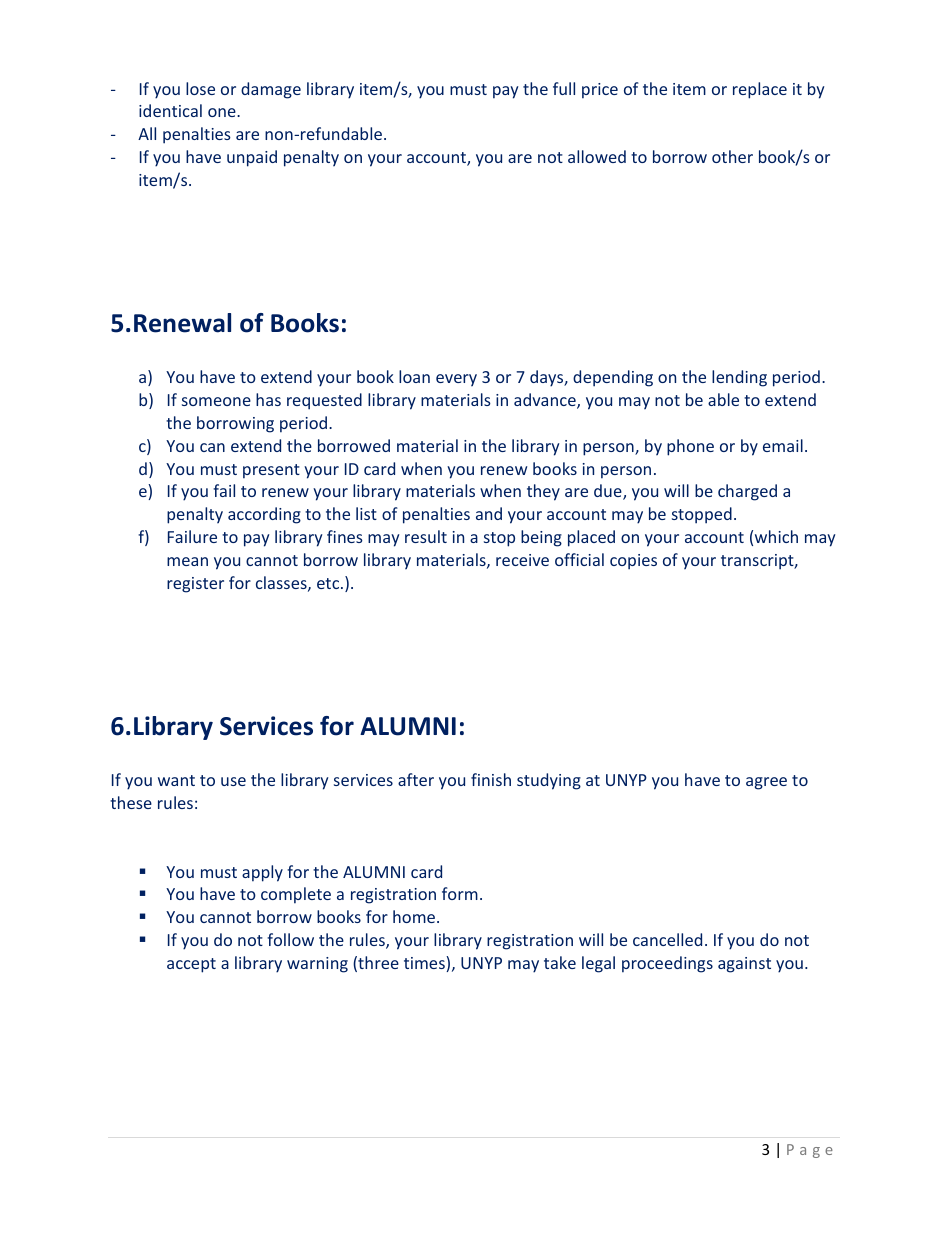  Describe the element at coordinates (491, 779) in the screenshot. I see `finish` at that location.
